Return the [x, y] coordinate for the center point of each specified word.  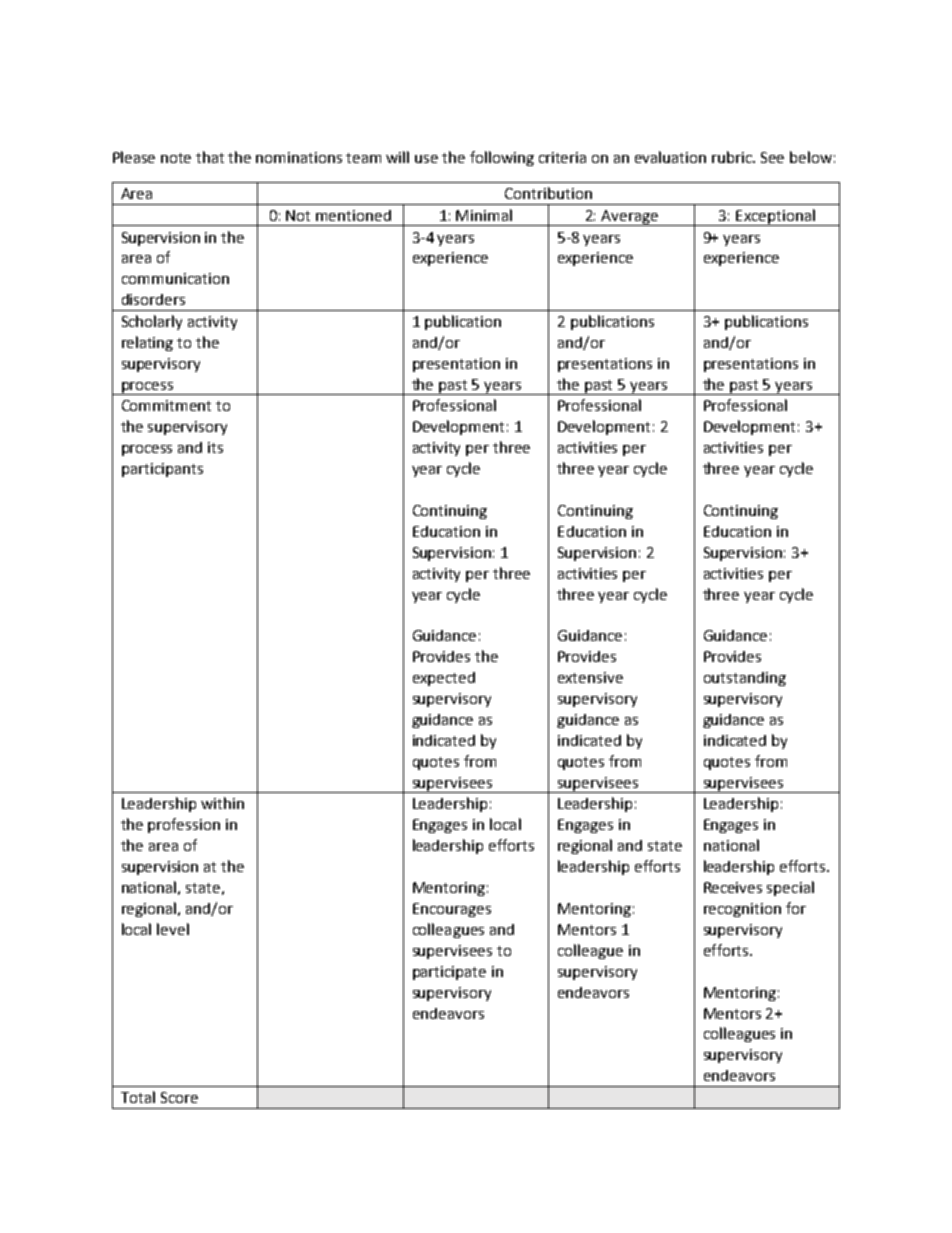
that [210, 157]
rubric [733, 157]
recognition [742, 910]
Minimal [484, 215]
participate [449, 973]
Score [179, 1097]
